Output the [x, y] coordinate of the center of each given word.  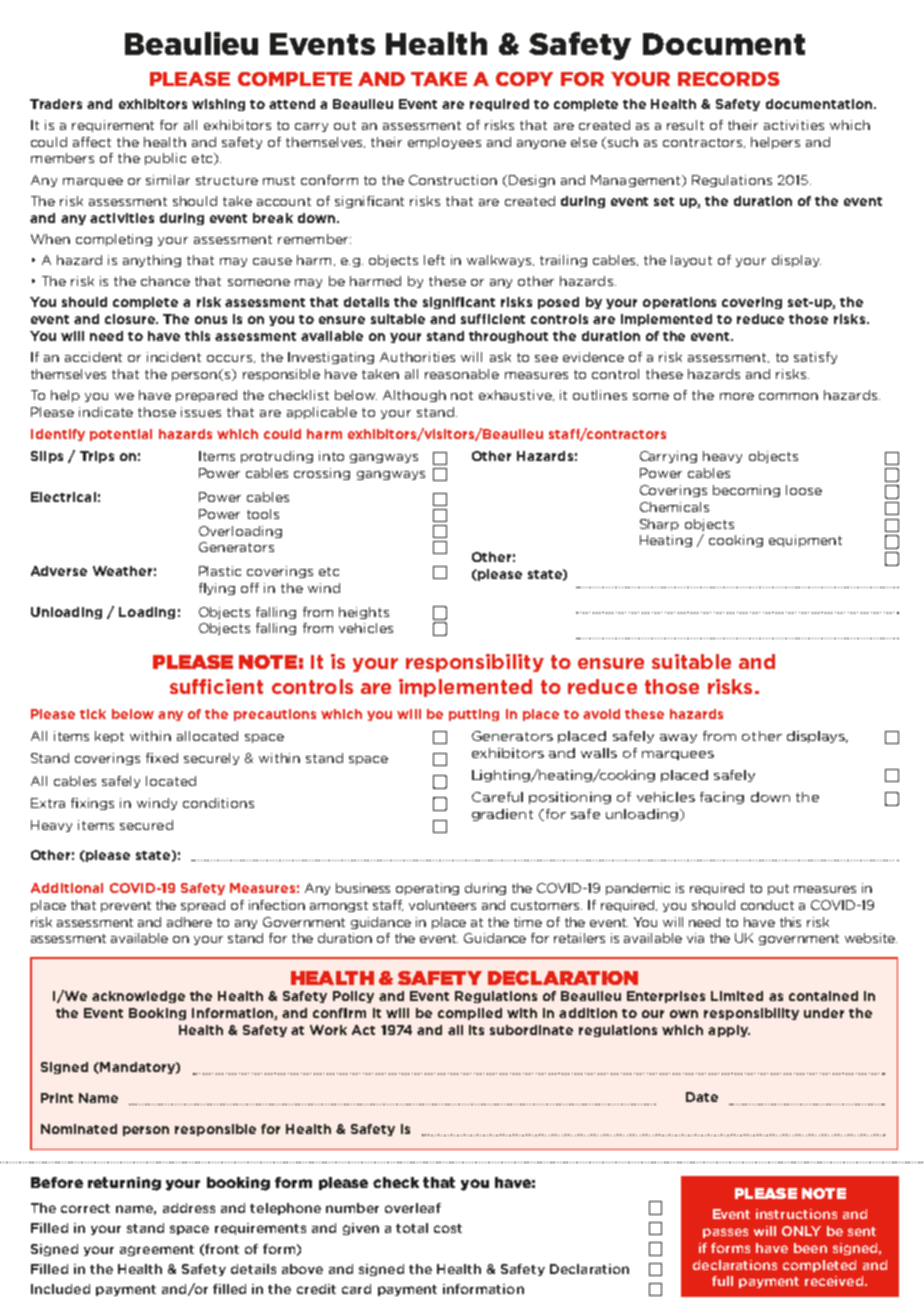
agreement [157, 1250]
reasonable [462, 374]
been [810, 1248]
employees [444, 143]
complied [470, 1014]
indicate [106, 412]
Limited [737, 996]
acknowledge [138, 997]
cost [448, 1228]
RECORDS [729, 79]
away [678, 738]
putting [474, 715]
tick [93, 714]
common [788, 396]
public [165, 159]
